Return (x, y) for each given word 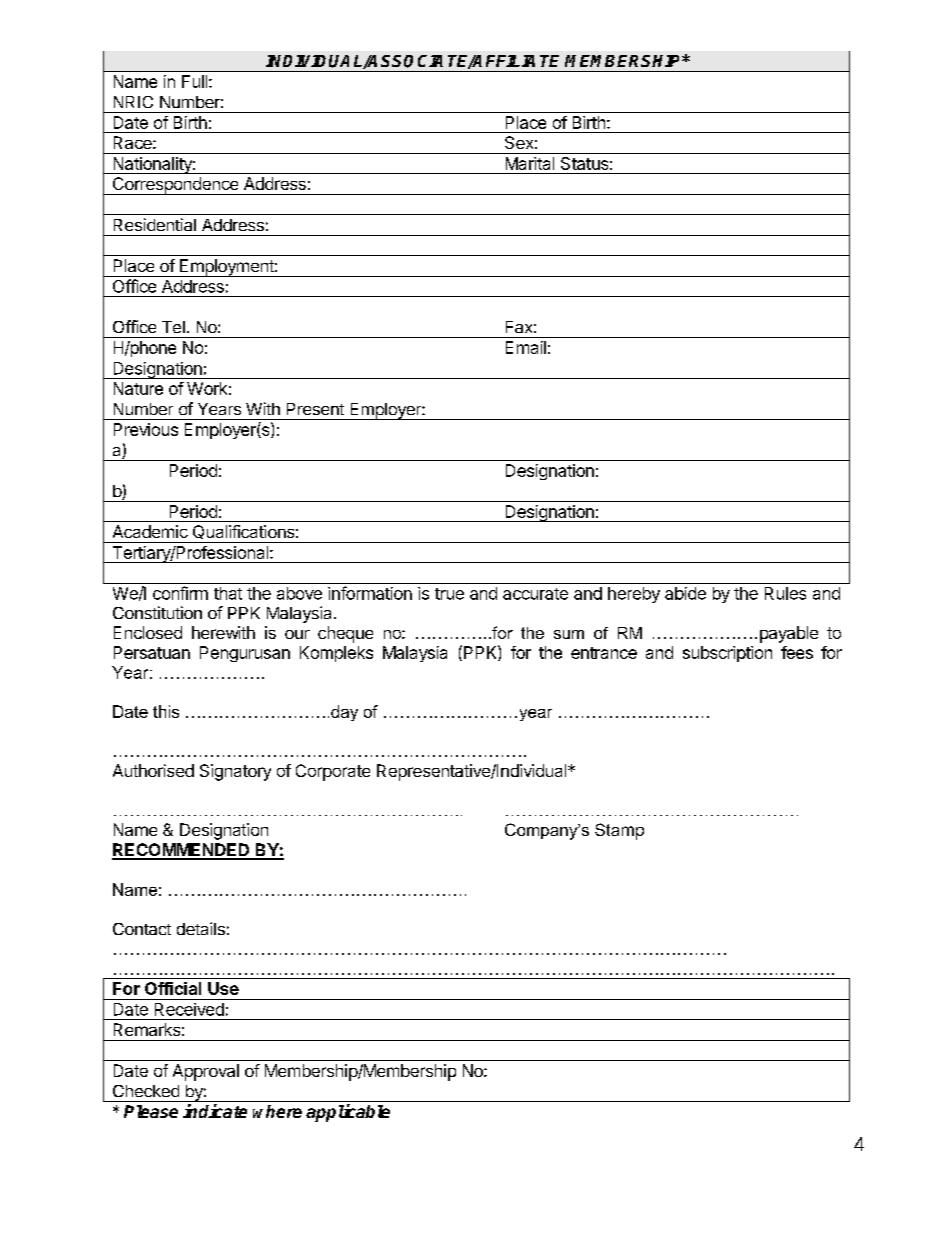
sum (569, 634)
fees (797, 652)
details (201, 928)
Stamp (619, 831)
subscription (727, 654)
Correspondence (175, 186)
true (449, 594)
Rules (785, 593)
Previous (146, 429)
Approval (206, 1072)
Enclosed (148, 632)
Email (526, 347)
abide (685, 593)
